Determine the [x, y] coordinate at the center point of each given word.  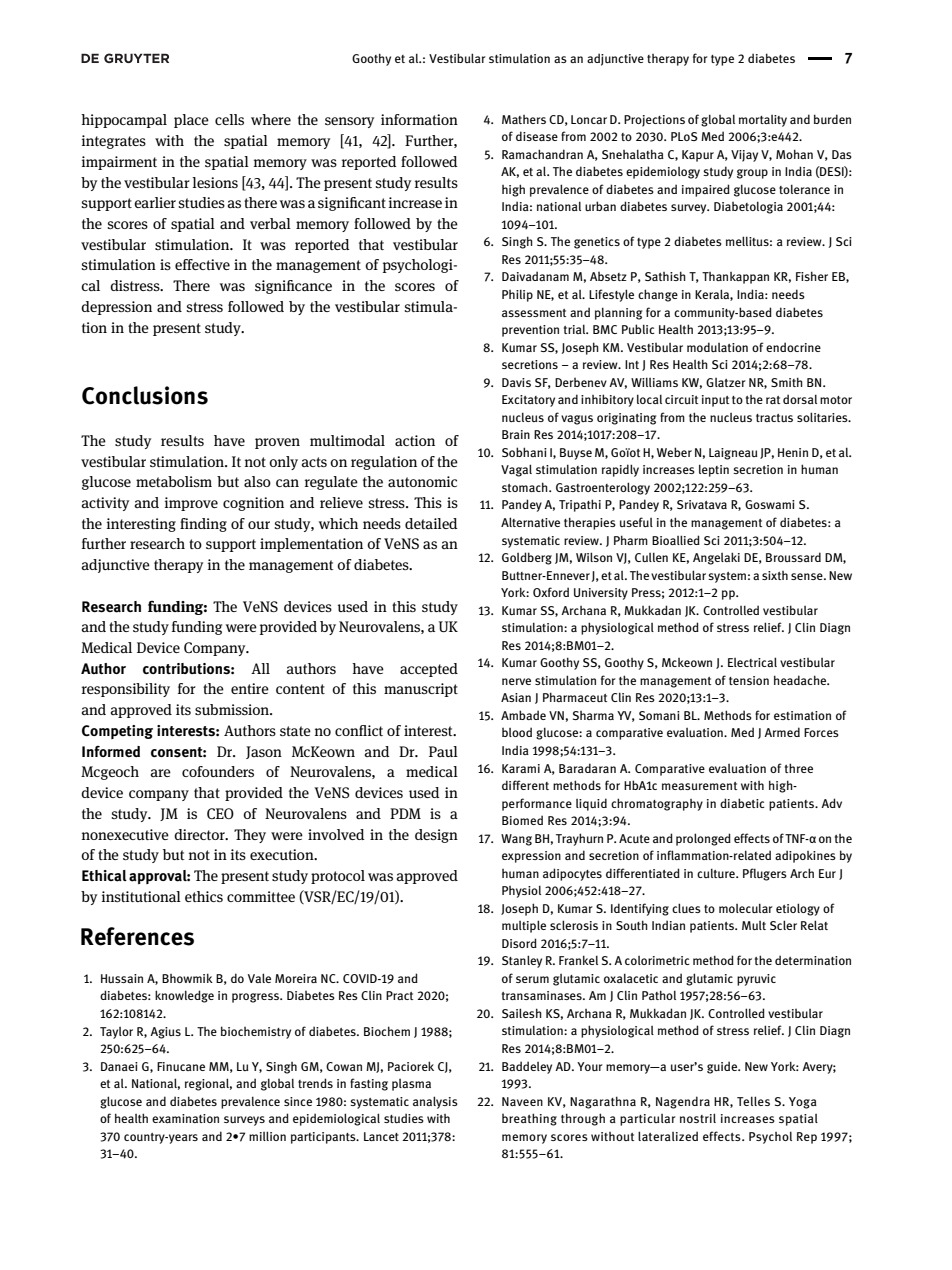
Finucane [181, 1066]
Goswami [770, 504]
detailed [431, 523]
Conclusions [145, 395]
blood [517, 732]
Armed [782, 732]
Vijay [744, 156]
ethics [204, 896]
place [191, 121]
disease [537, 136]
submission [233, 709]
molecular [746, 908]
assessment [534, 313]
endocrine [793, 347]
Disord [519, 943]
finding [203, 525]
